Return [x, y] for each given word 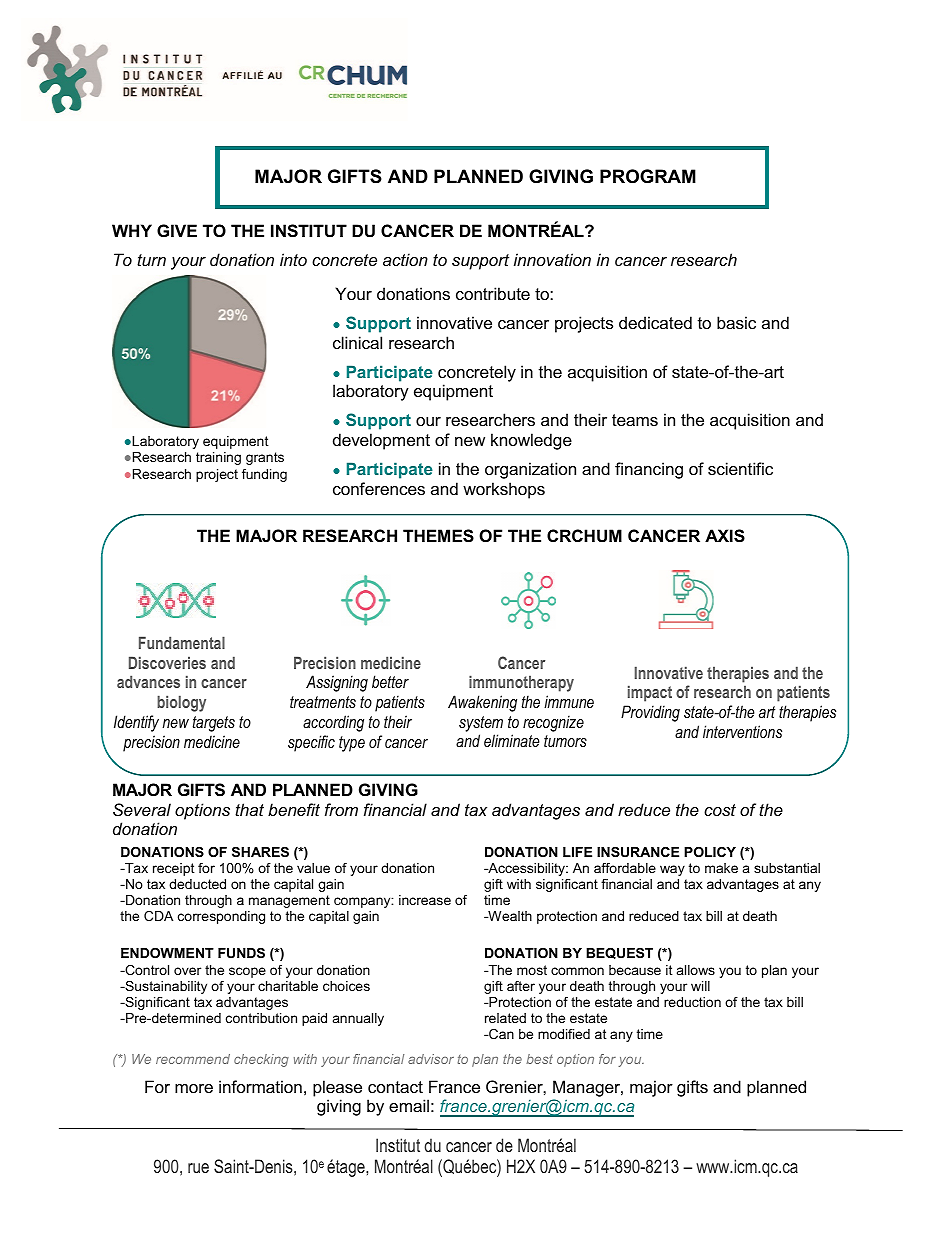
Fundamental [182, 642]
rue [198, 1168]
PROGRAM [648, 176]
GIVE [177, 230]
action [405, 259]
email [409, 1105]
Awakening [482, 703]
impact [650, 693]
